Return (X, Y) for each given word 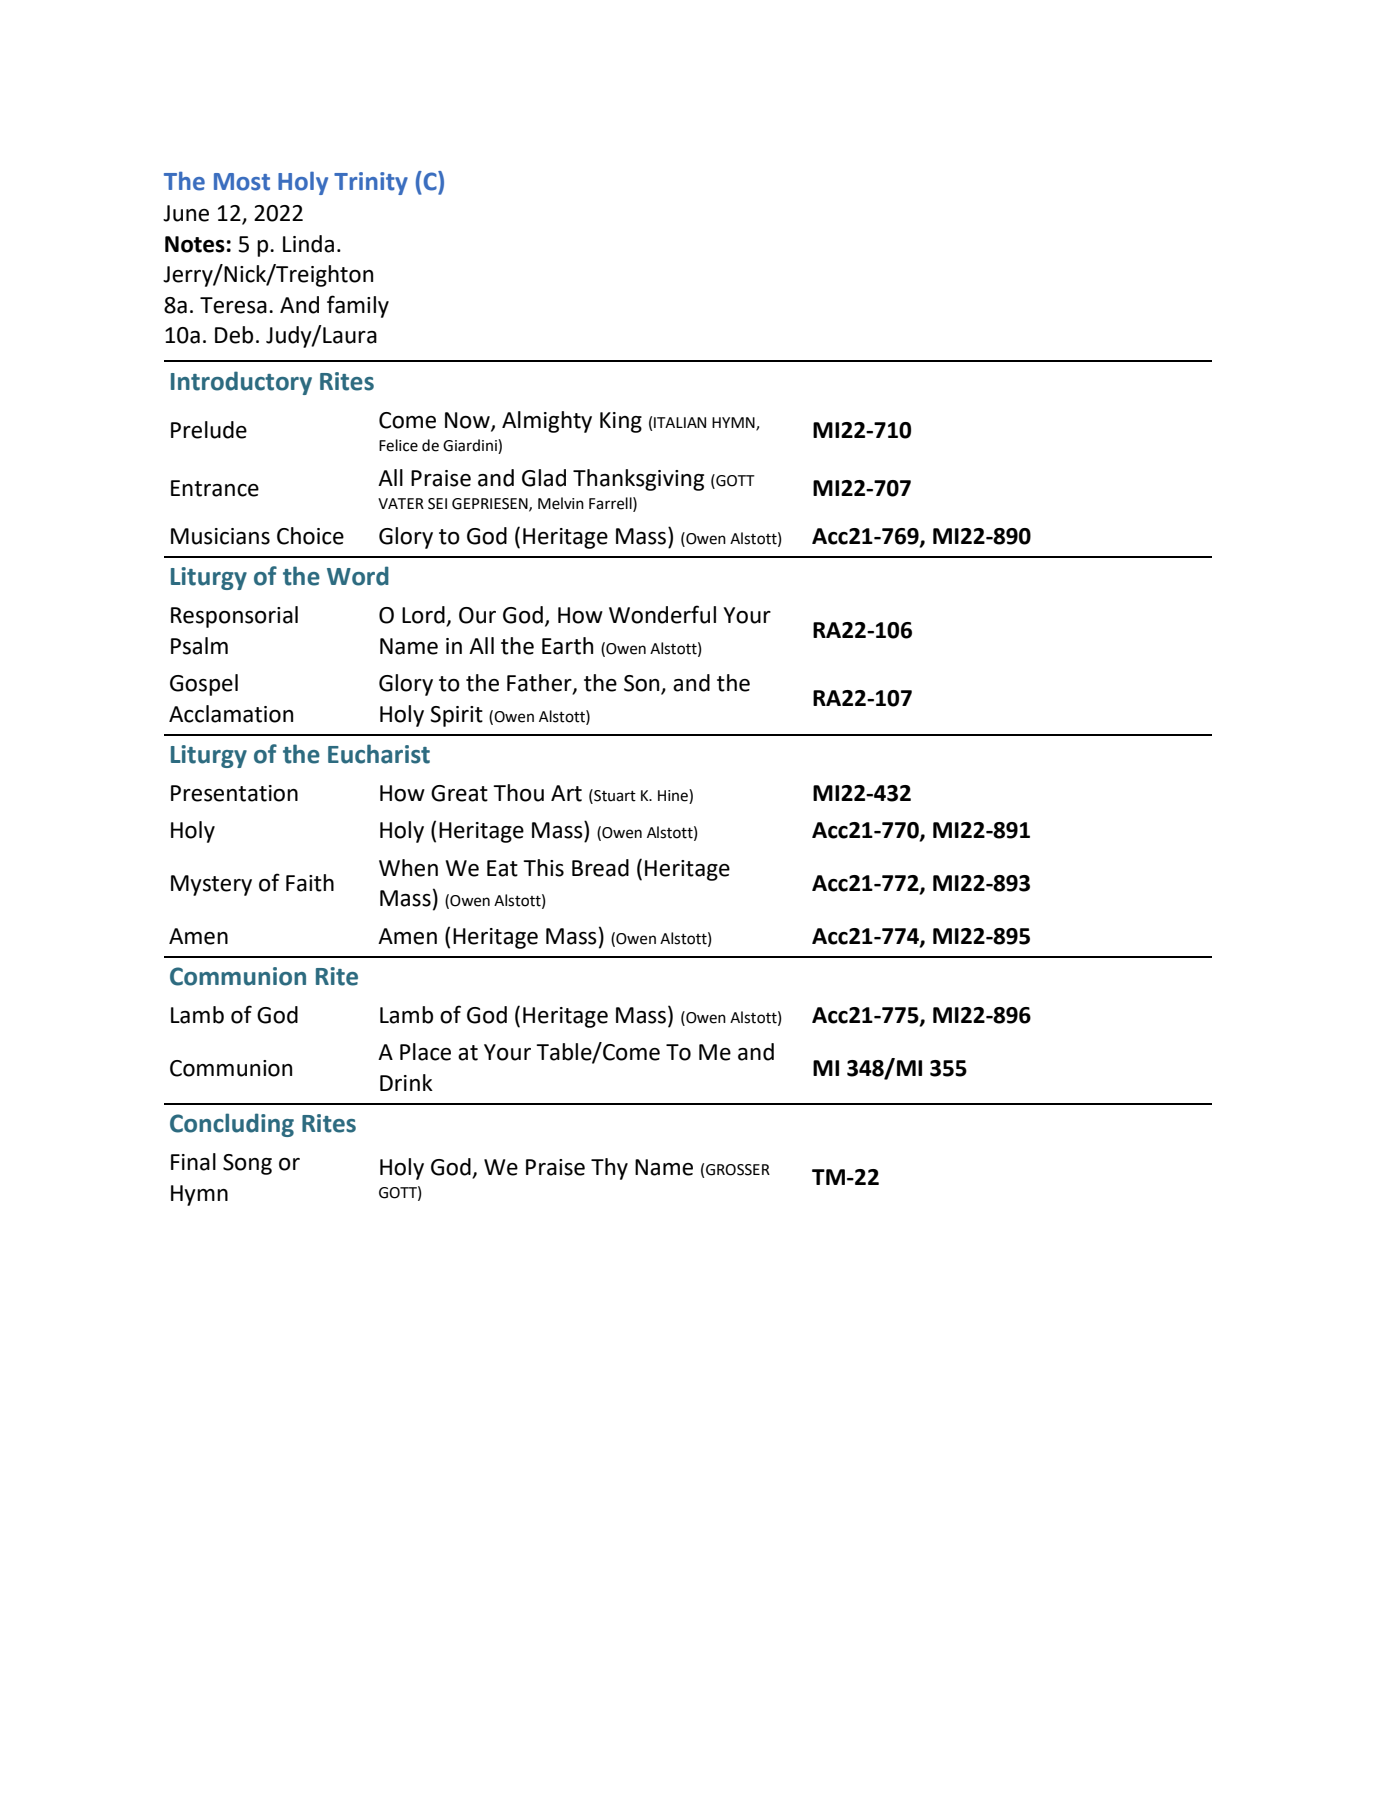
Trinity (371, 183)
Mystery (211, 885)
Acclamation (231, 714)
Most (242, 182)
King (621, 422)
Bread (600, 868)
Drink (406, 1082)
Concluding (232, 1125)
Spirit (456, 716)
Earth (567, 646)
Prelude (209, 430)
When (408, 868)
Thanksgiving (638, 480)
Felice (398, 445)
